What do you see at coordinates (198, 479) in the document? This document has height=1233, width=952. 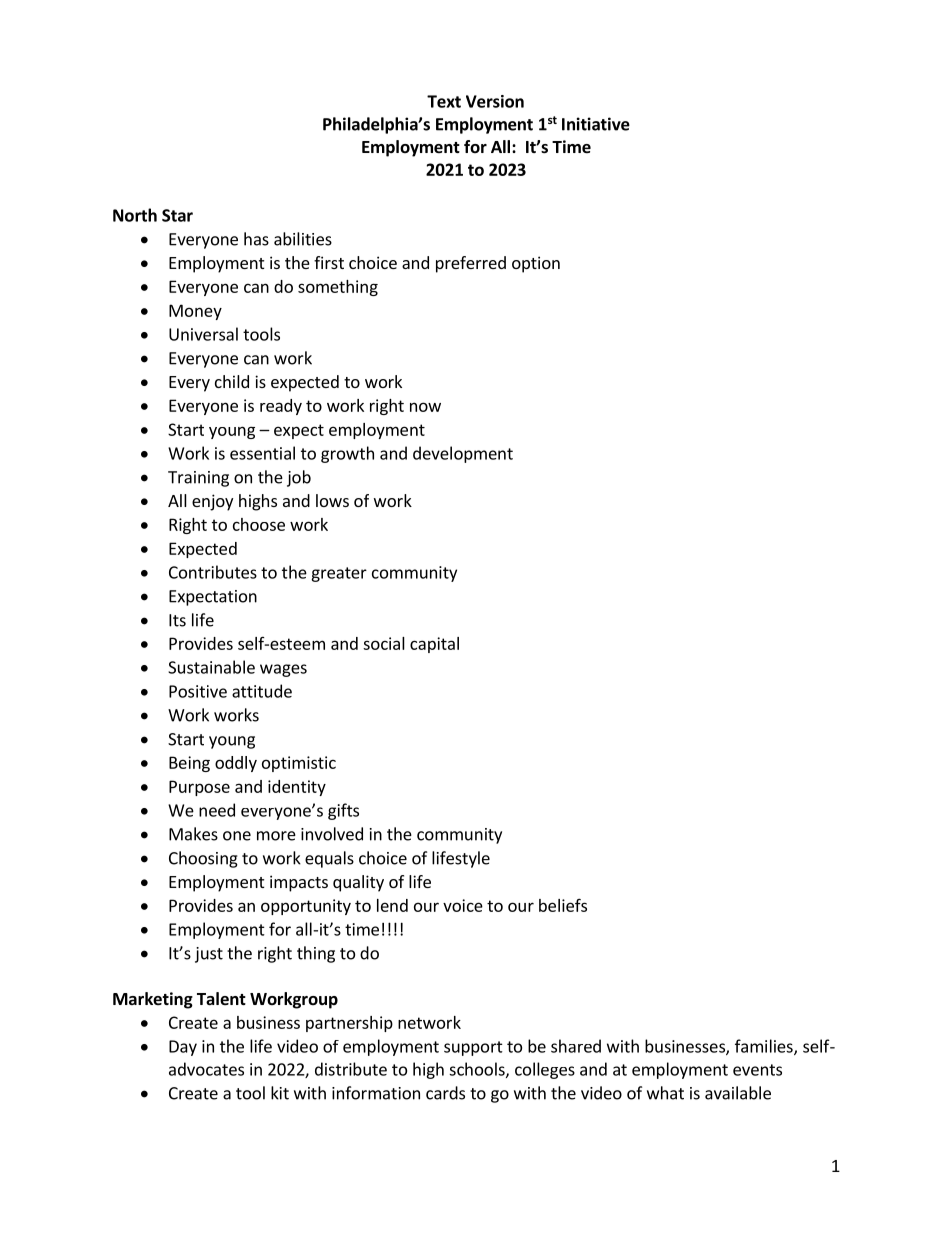 I see `Training` at bounding box center [198, 479].
